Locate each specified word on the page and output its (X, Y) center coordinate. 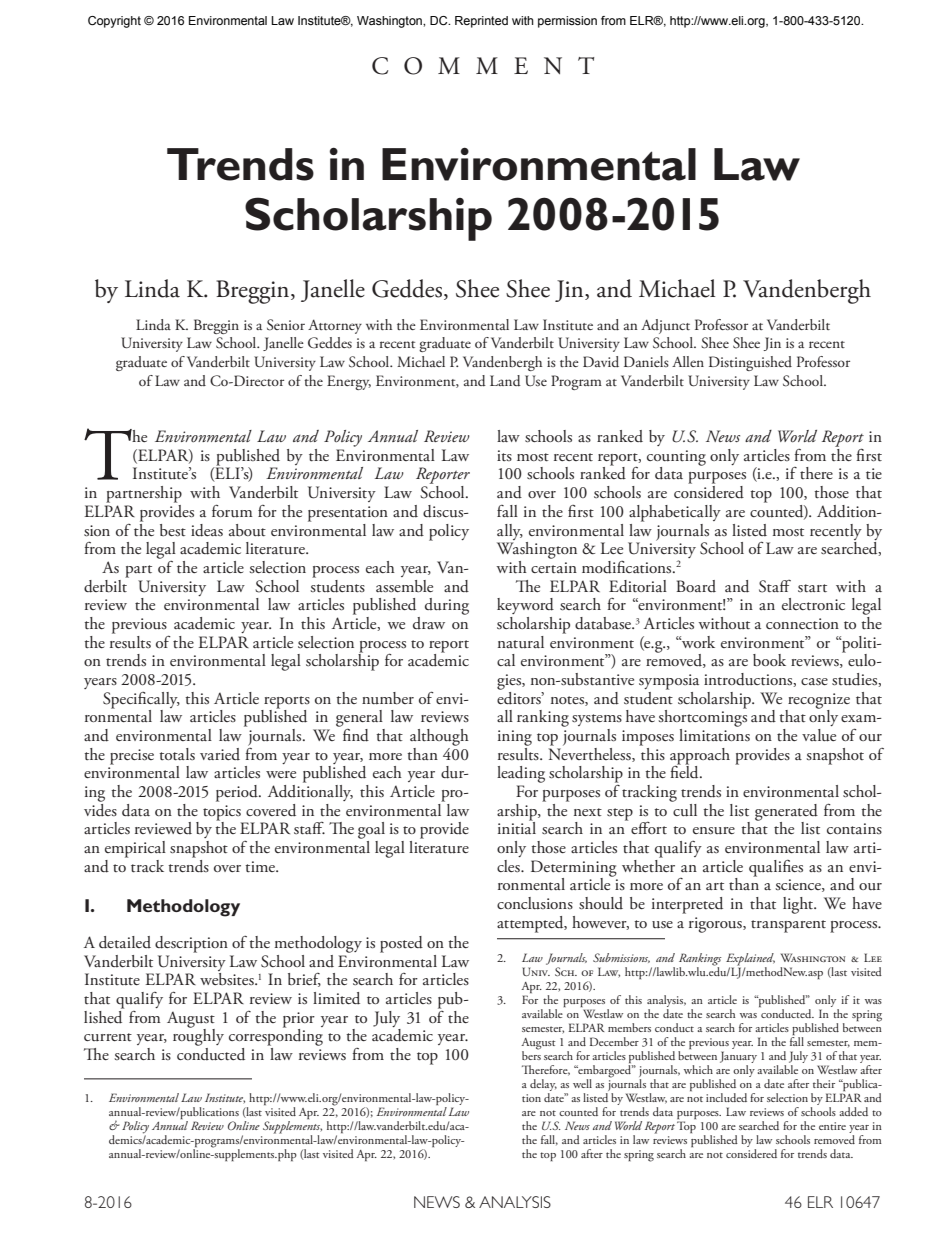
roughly (198, 1038)
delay (543, 1086)
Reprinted (481, 22)
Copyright (114, 22)
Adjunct (665, 326)
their (824, 1083)
